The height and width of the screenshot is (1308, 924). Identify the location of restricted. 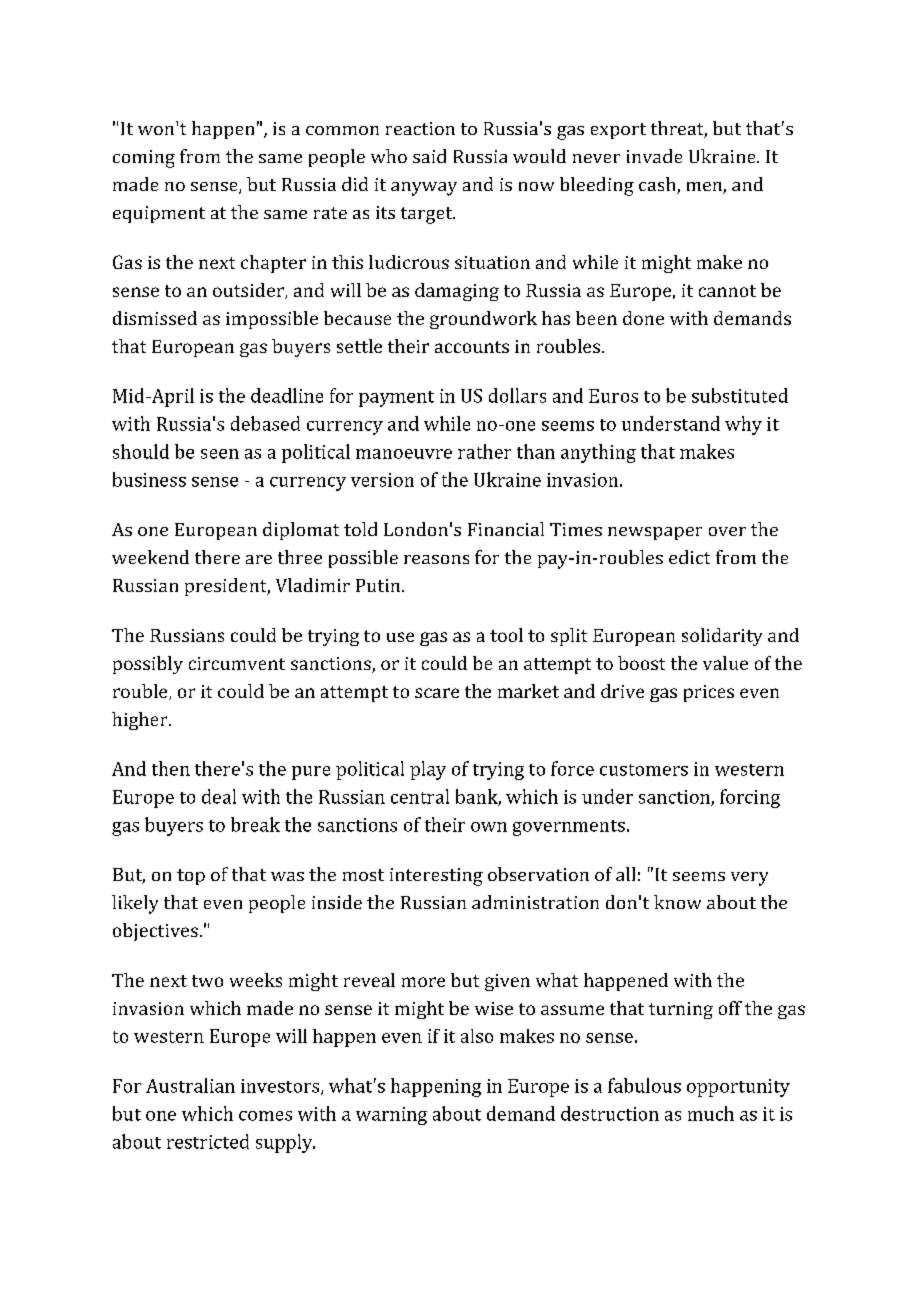
(208, 1141).
